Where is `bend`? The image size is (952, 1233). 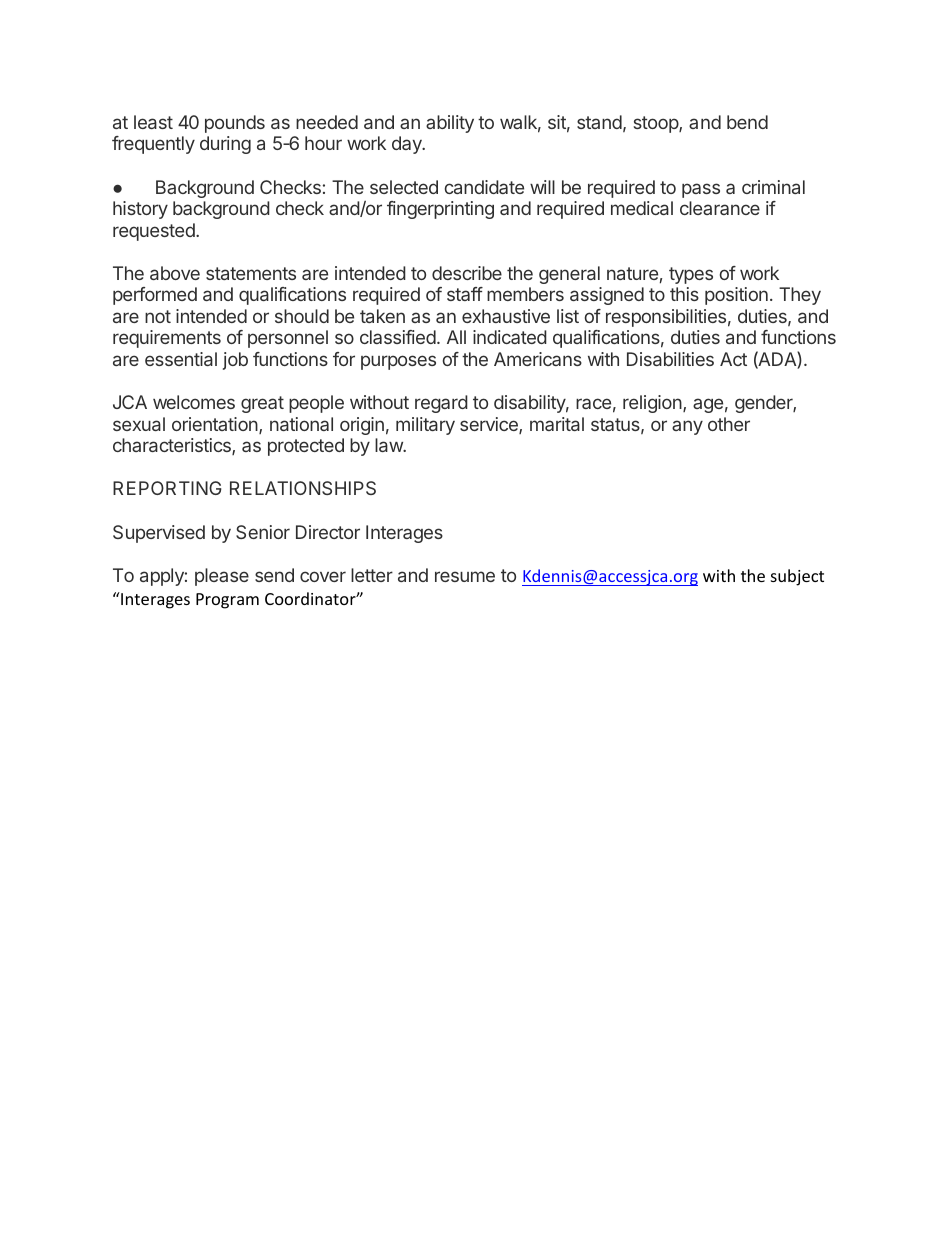 bend is located at coordinates (747, 122).
